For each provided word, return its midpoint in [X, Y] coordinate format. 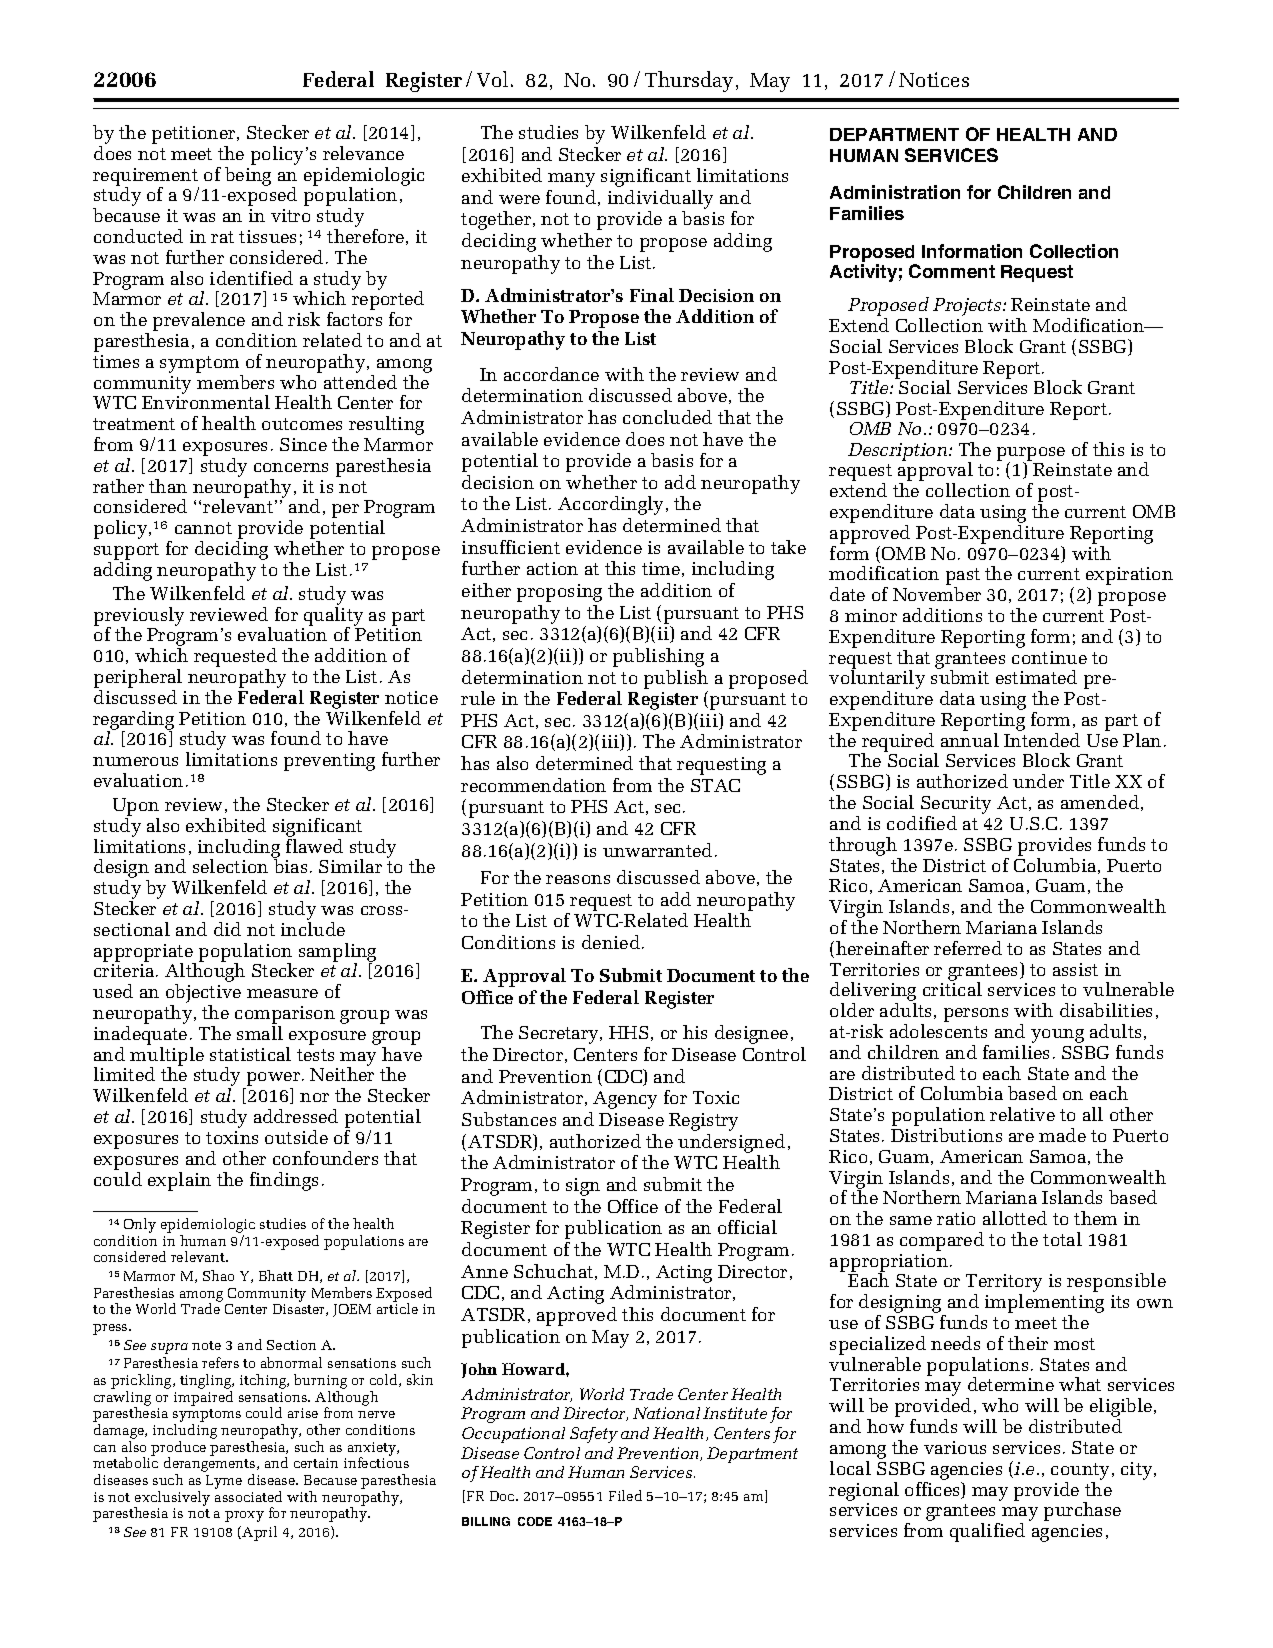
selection [230, 866]
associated [248, 1496]
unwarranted [657, 850]
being [248, 176]
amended [1100, 802]
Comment [952, 271]
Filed [625, 1495]
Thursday [689, 81]
